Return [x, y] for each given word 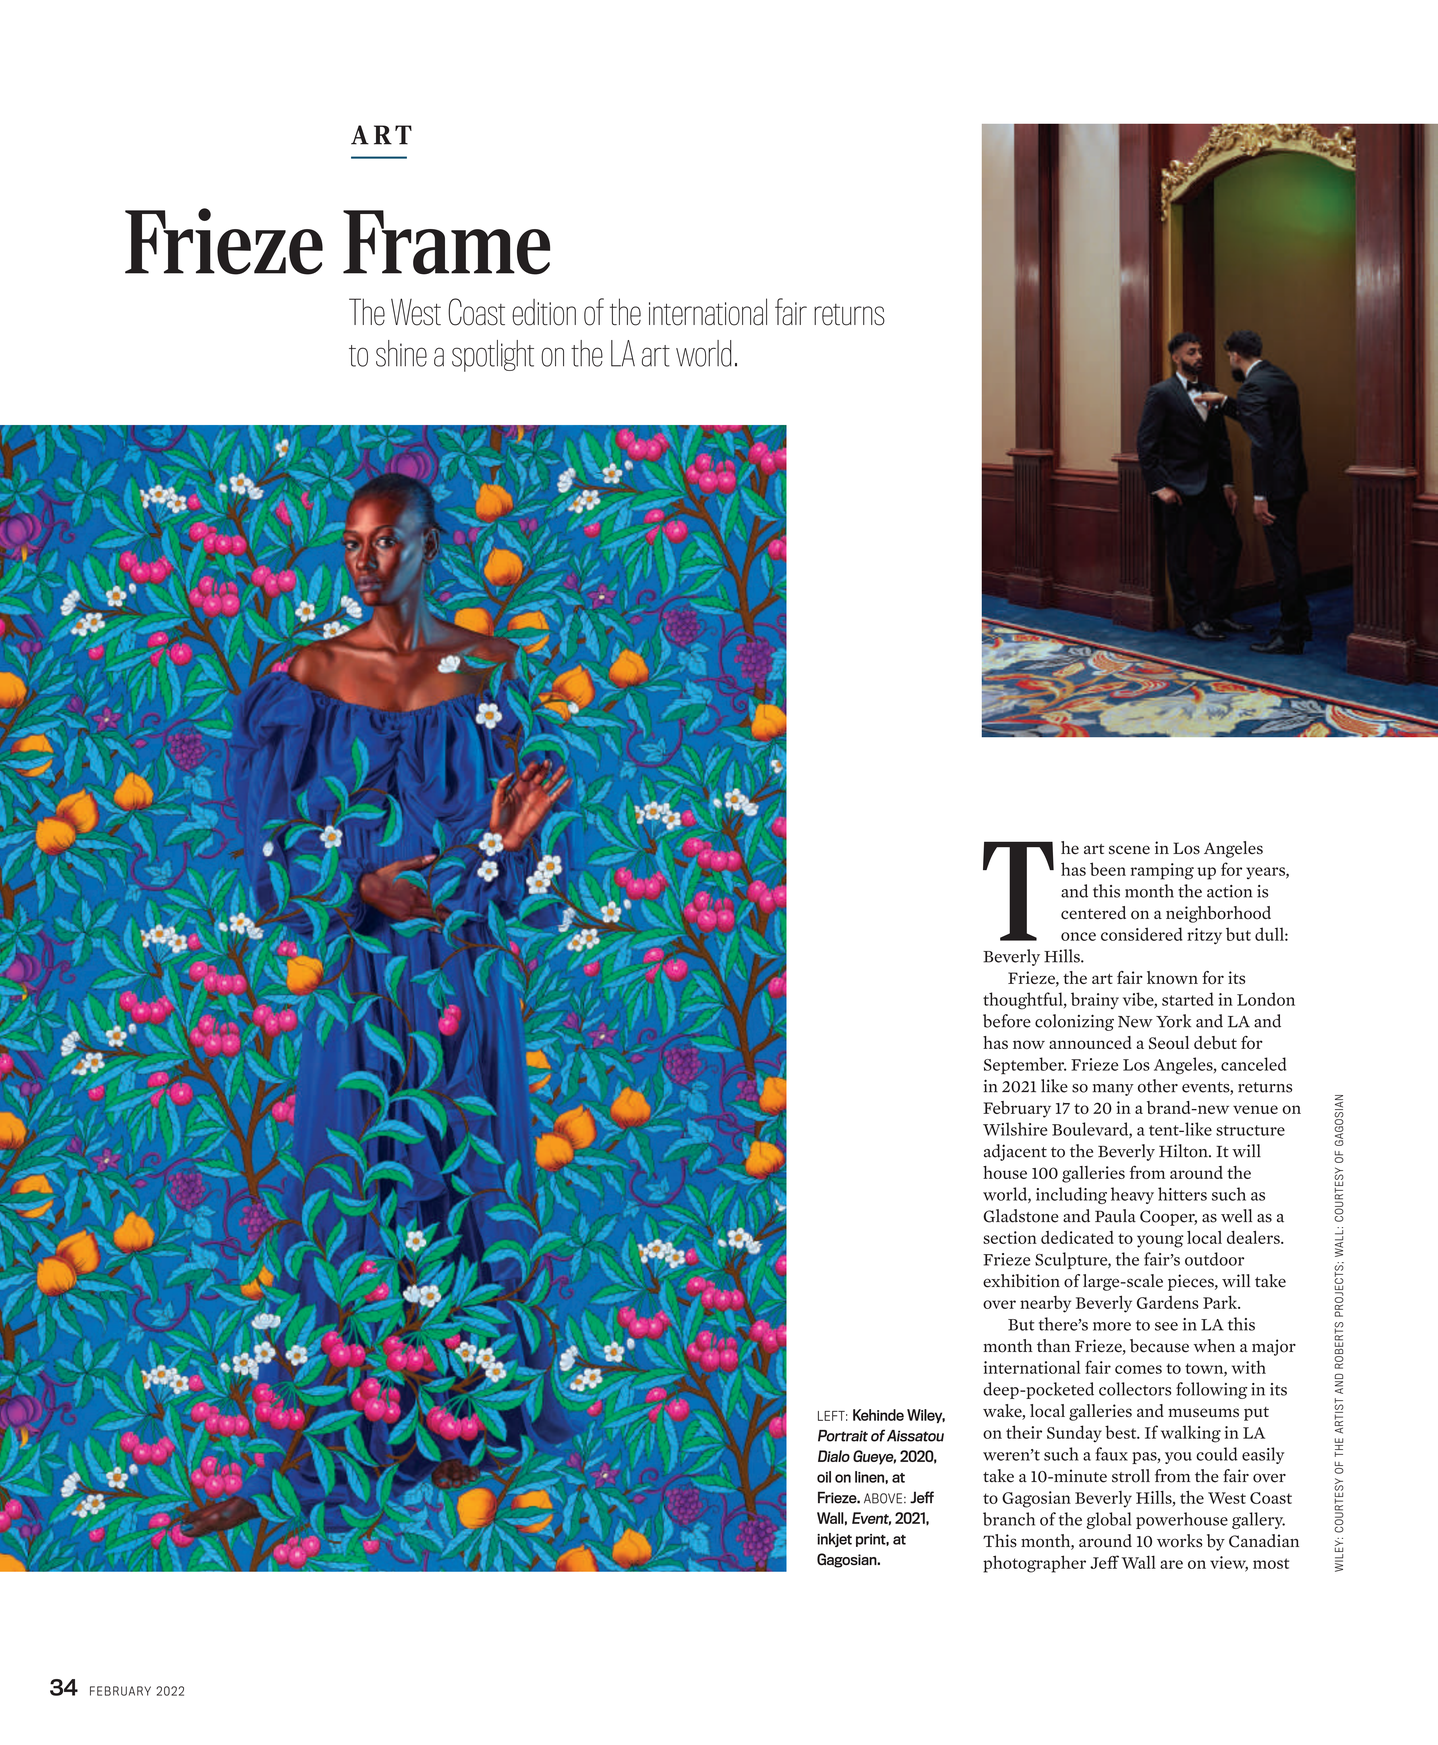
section [1010, 1237]
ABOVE [884, 1498]
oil [824, 1477]
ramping [1162, 871]
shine [401, 353]
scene [1129, 850]
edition [544, 312]
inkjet [834, 1540]
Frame [446, 242]
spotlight [493, 356]
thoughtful [1024, 1001]
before [1007, 1021]
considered [1141, 934]
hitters [1182, 1194]
